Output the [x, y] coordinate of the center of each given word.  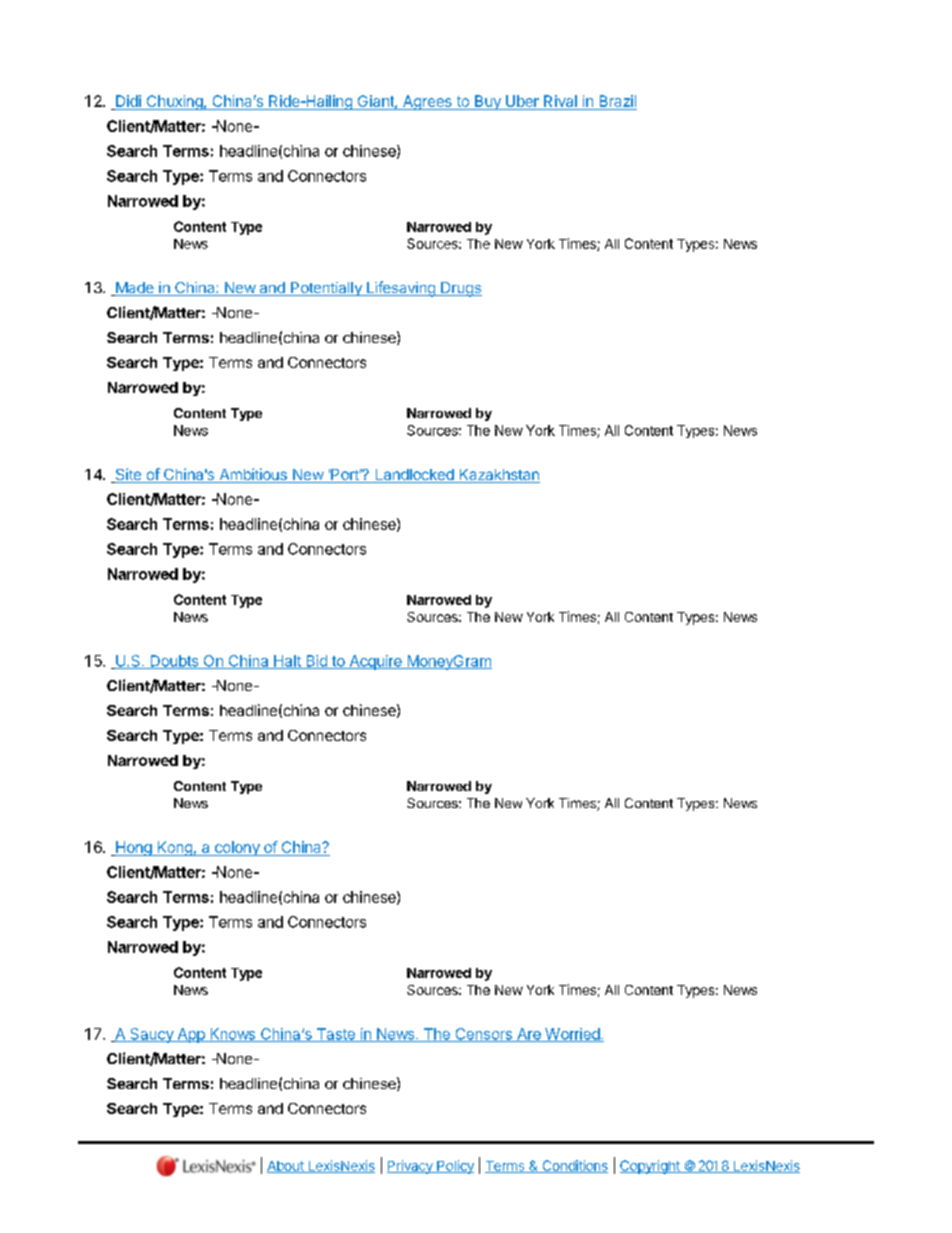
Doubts [174, 662]
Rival [560, 102]
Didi [128, 102]
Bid [316, 662]
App [191, 1035]
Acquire [375, 662]
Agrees [427, 102]
